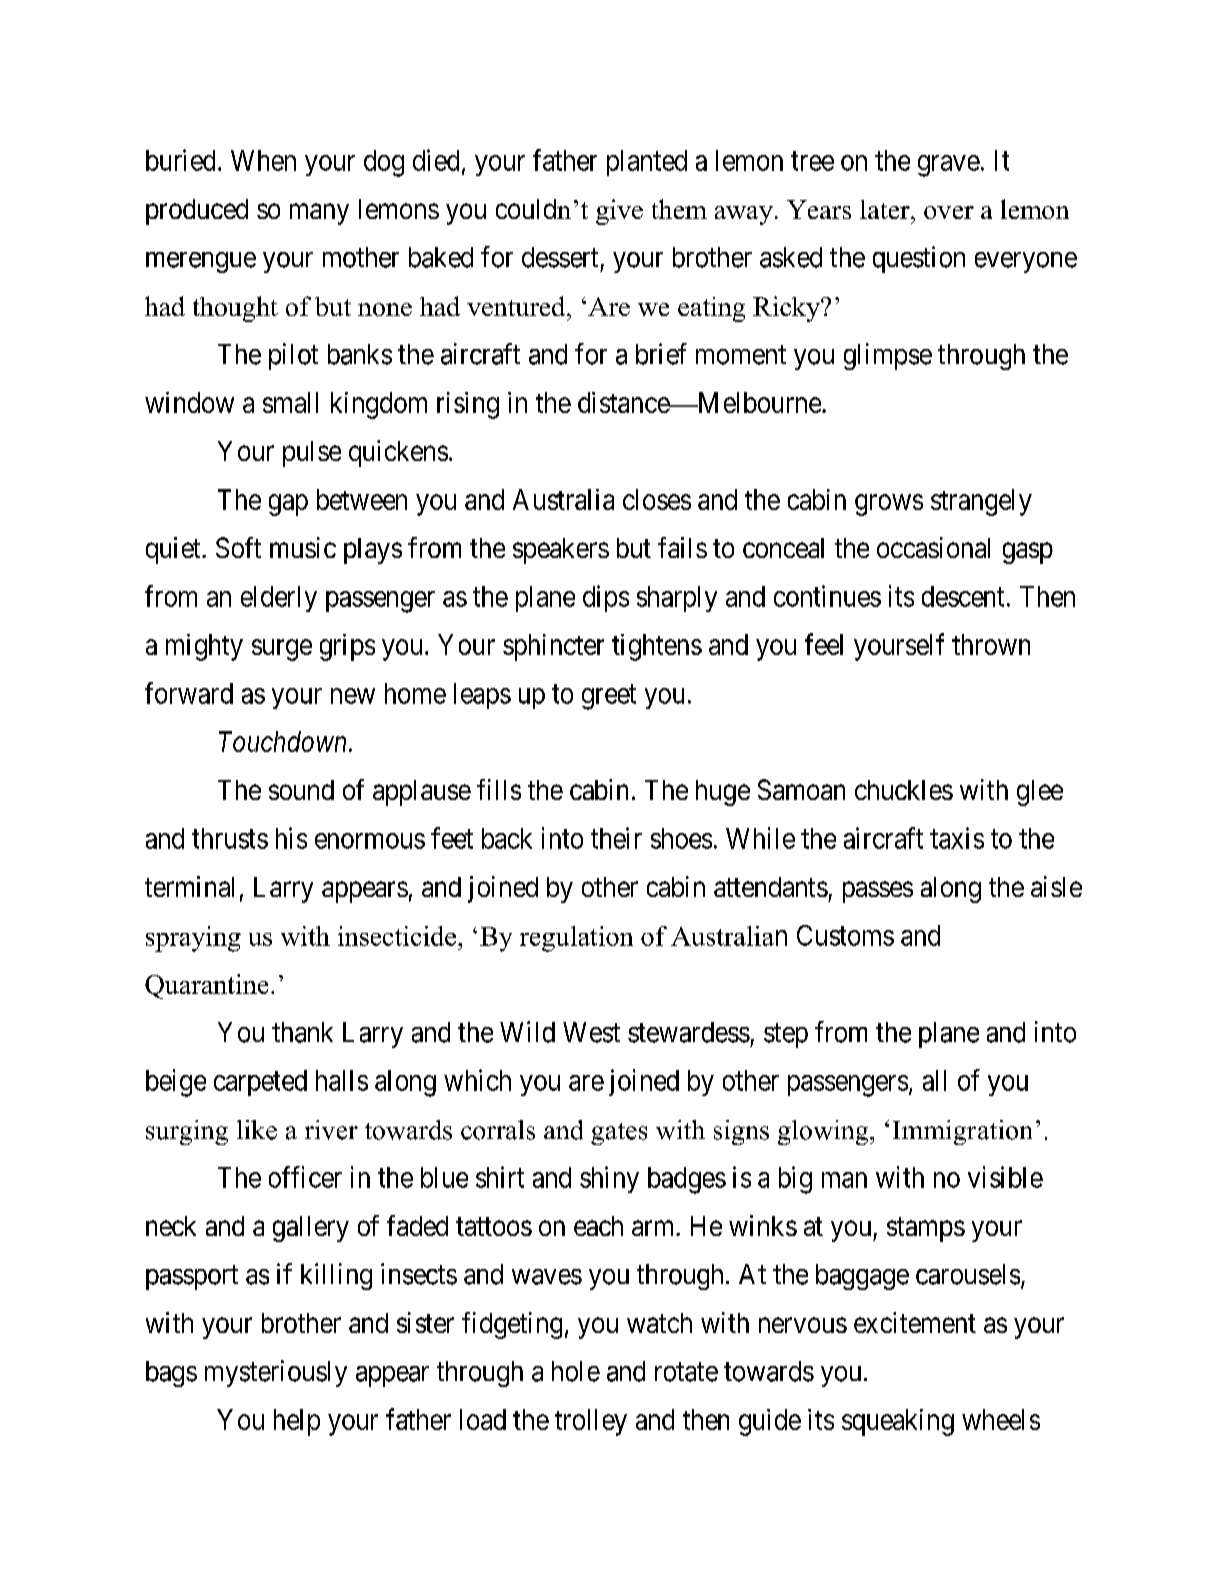 The height and width of the screenshot is (1588, 1227). I want to click on hole, so click(576, 1371).
